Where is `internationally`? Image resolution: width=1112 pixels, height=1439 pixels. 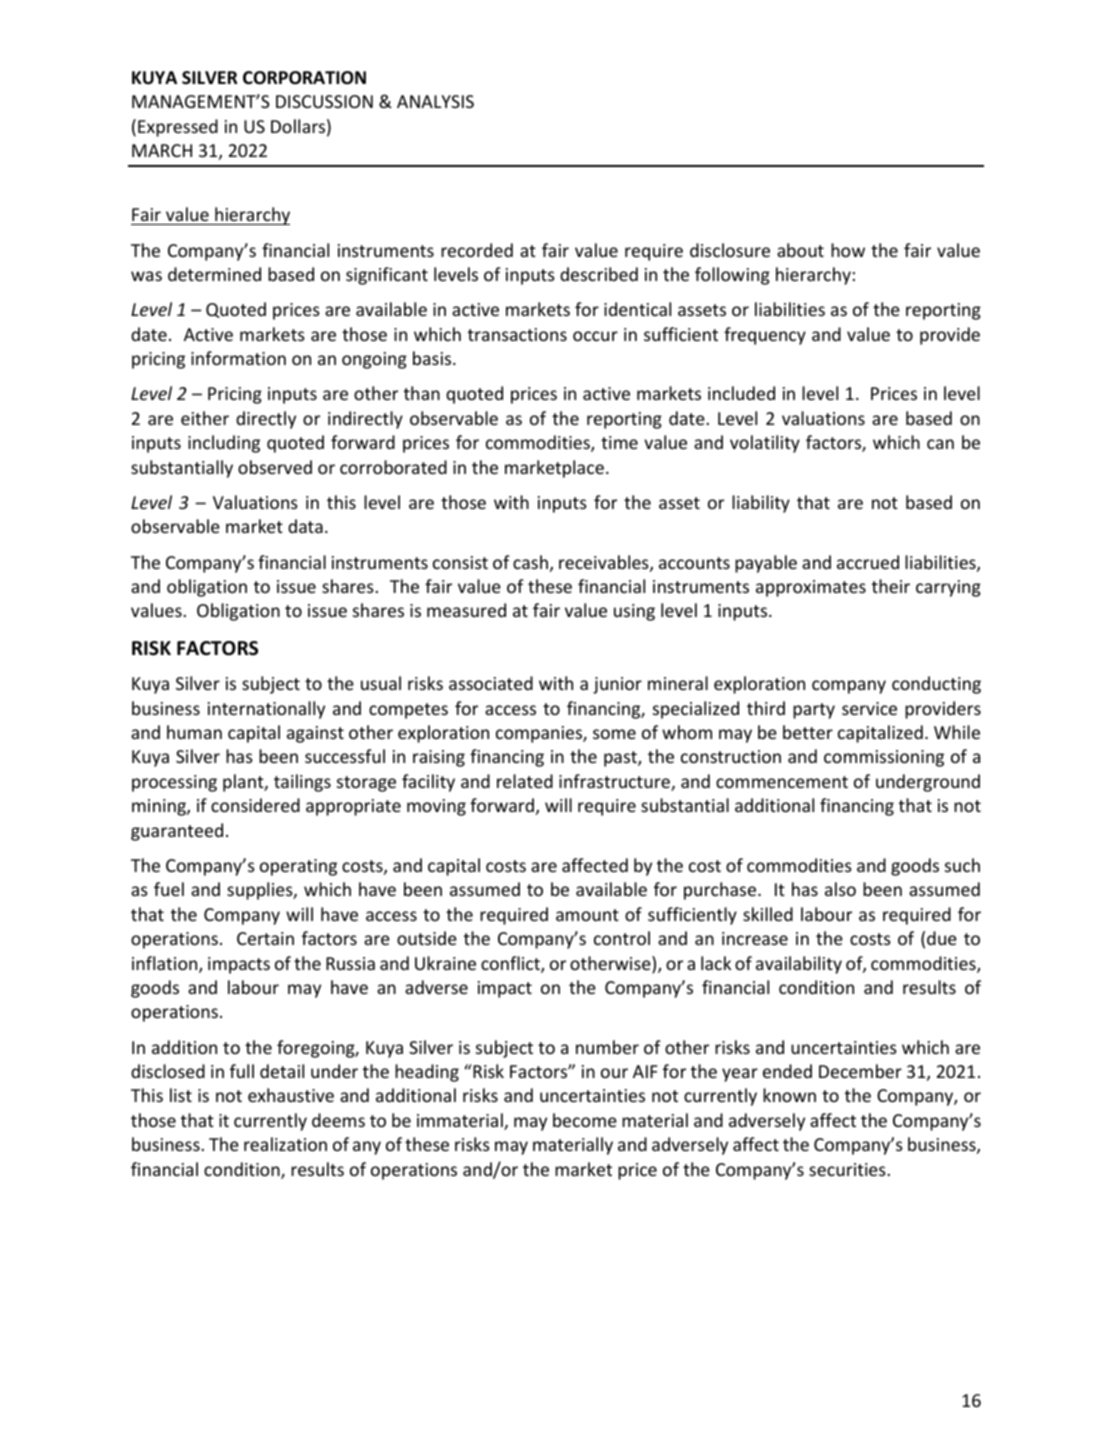 internationally is located at coordinates (266, 710).
